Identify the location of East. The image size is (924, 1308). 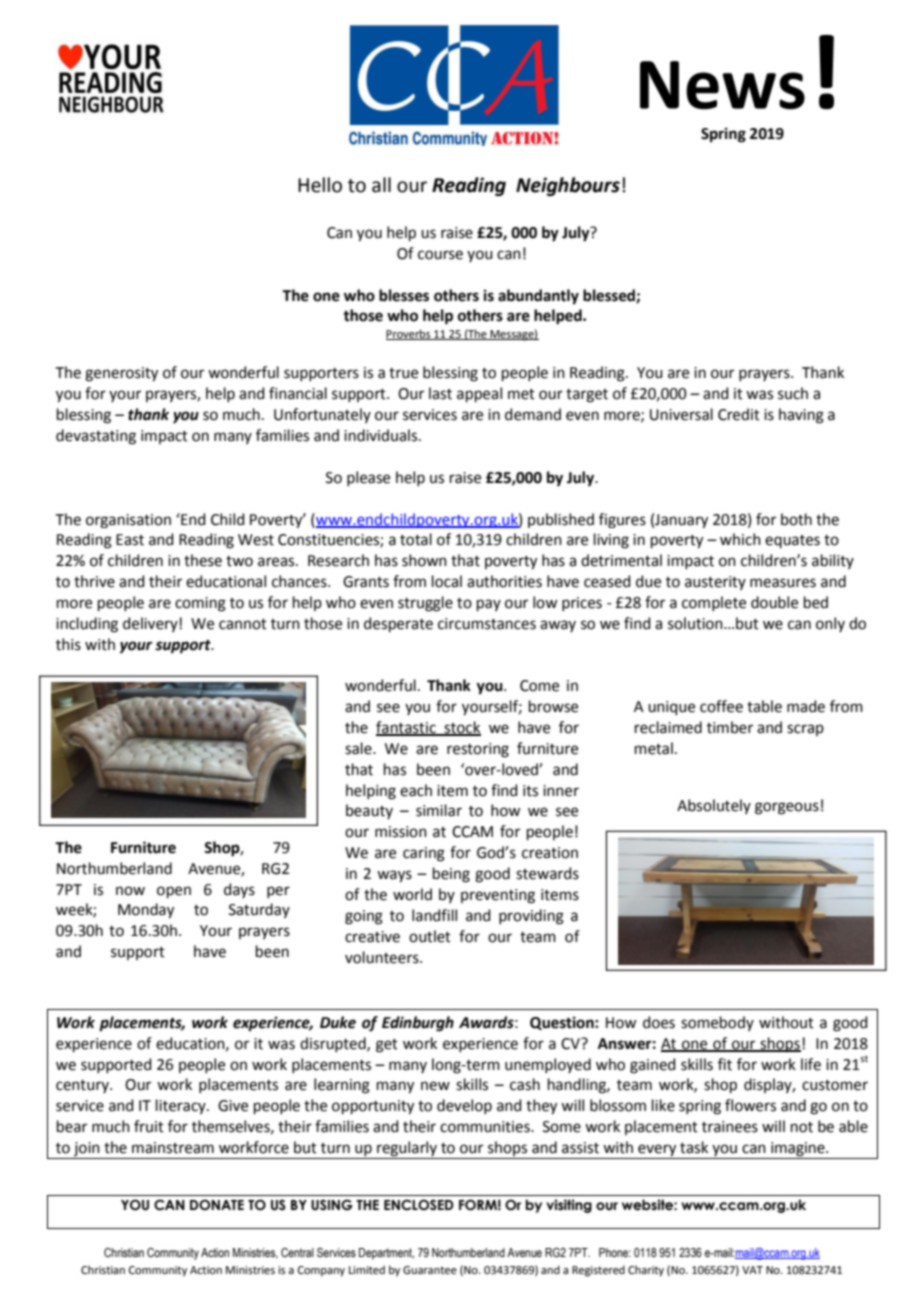
(130, 540).
